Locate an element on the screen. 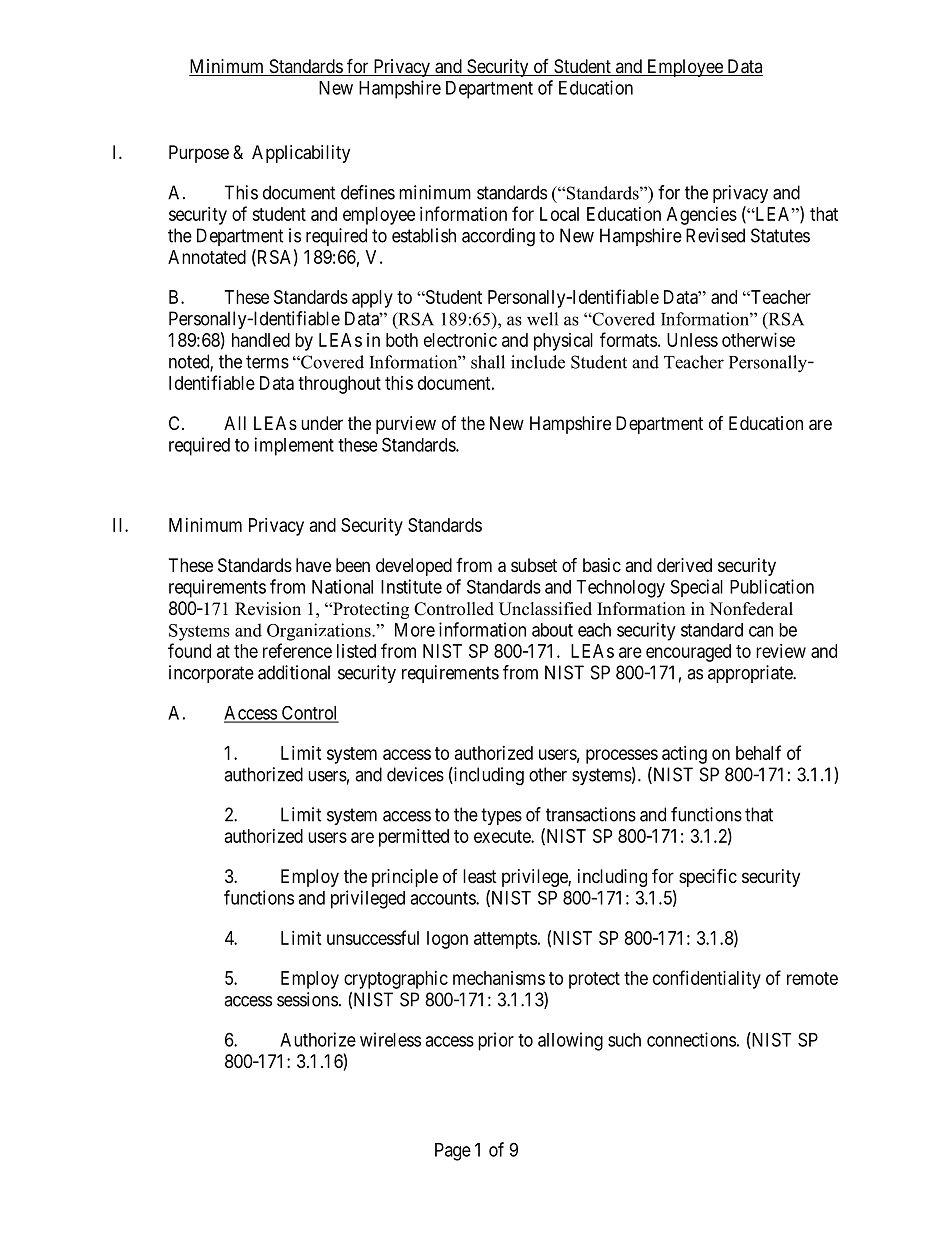  sessions is located at coordinates (307, 999).
